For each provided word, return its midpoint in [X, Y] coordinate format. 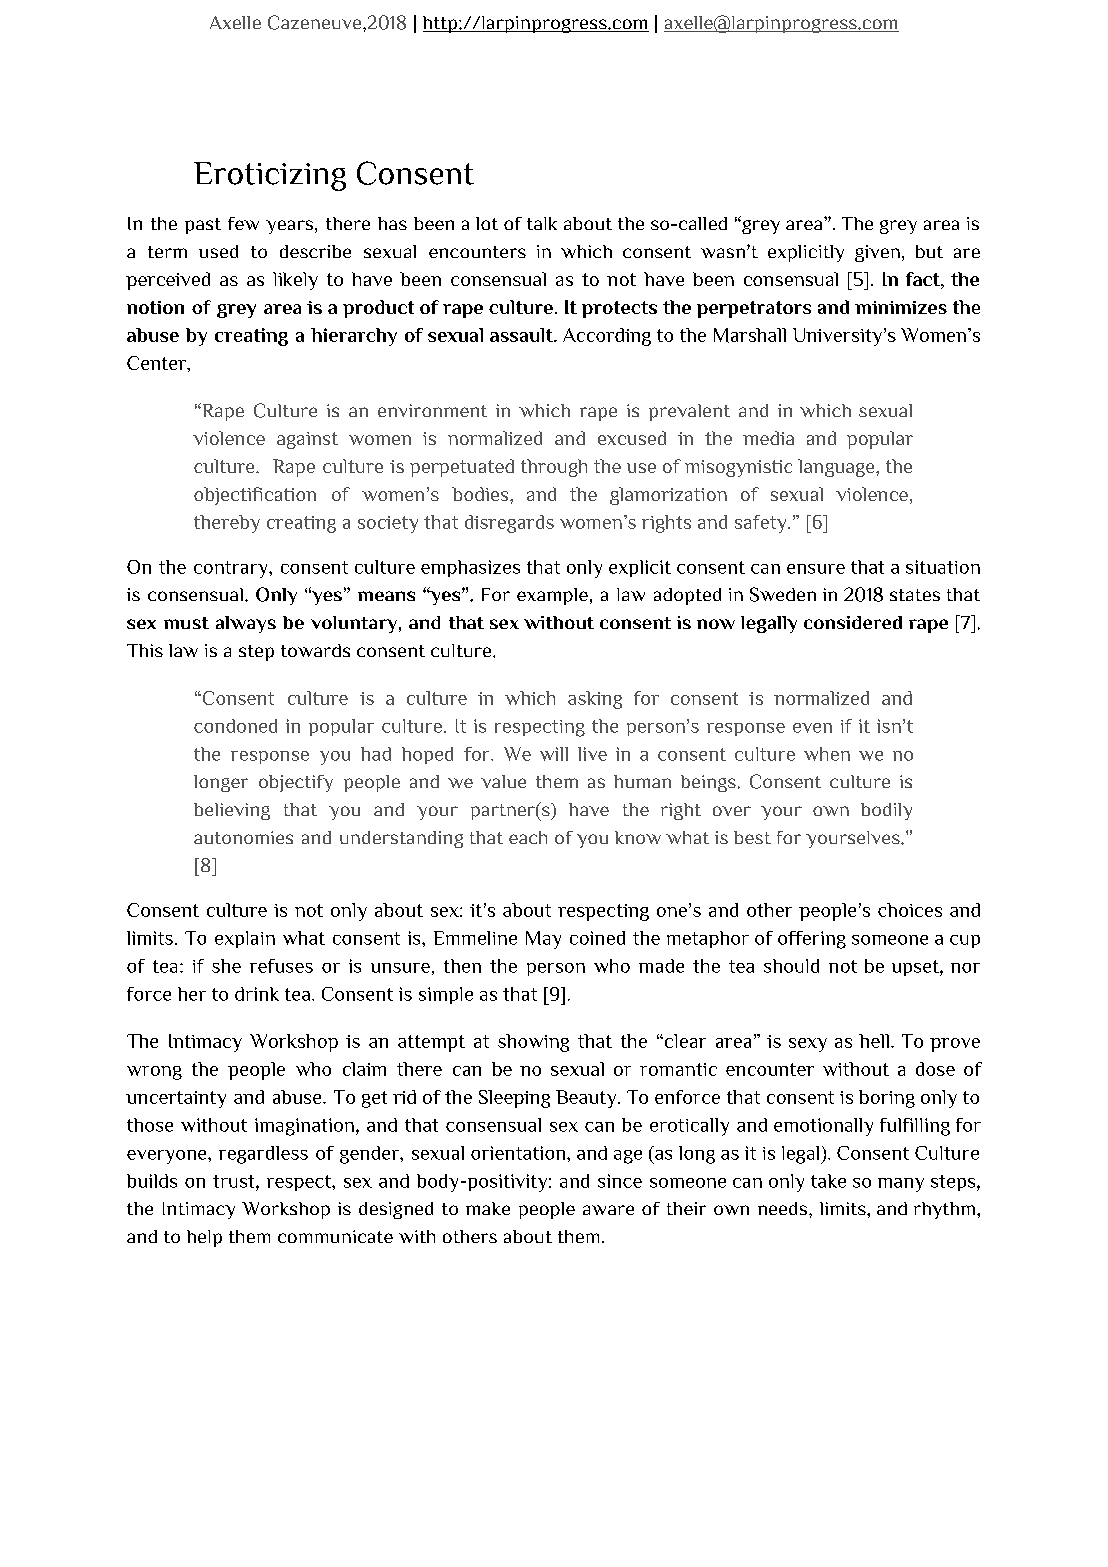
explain [245, 939]
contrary [232, 569]
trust [235, 1181]
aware [608, 1210]
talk [542, 223]
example [552, 596]
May [543, 940]
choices [910, 910]
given [877, 253]
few [243, 223]
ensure [816, 569]
